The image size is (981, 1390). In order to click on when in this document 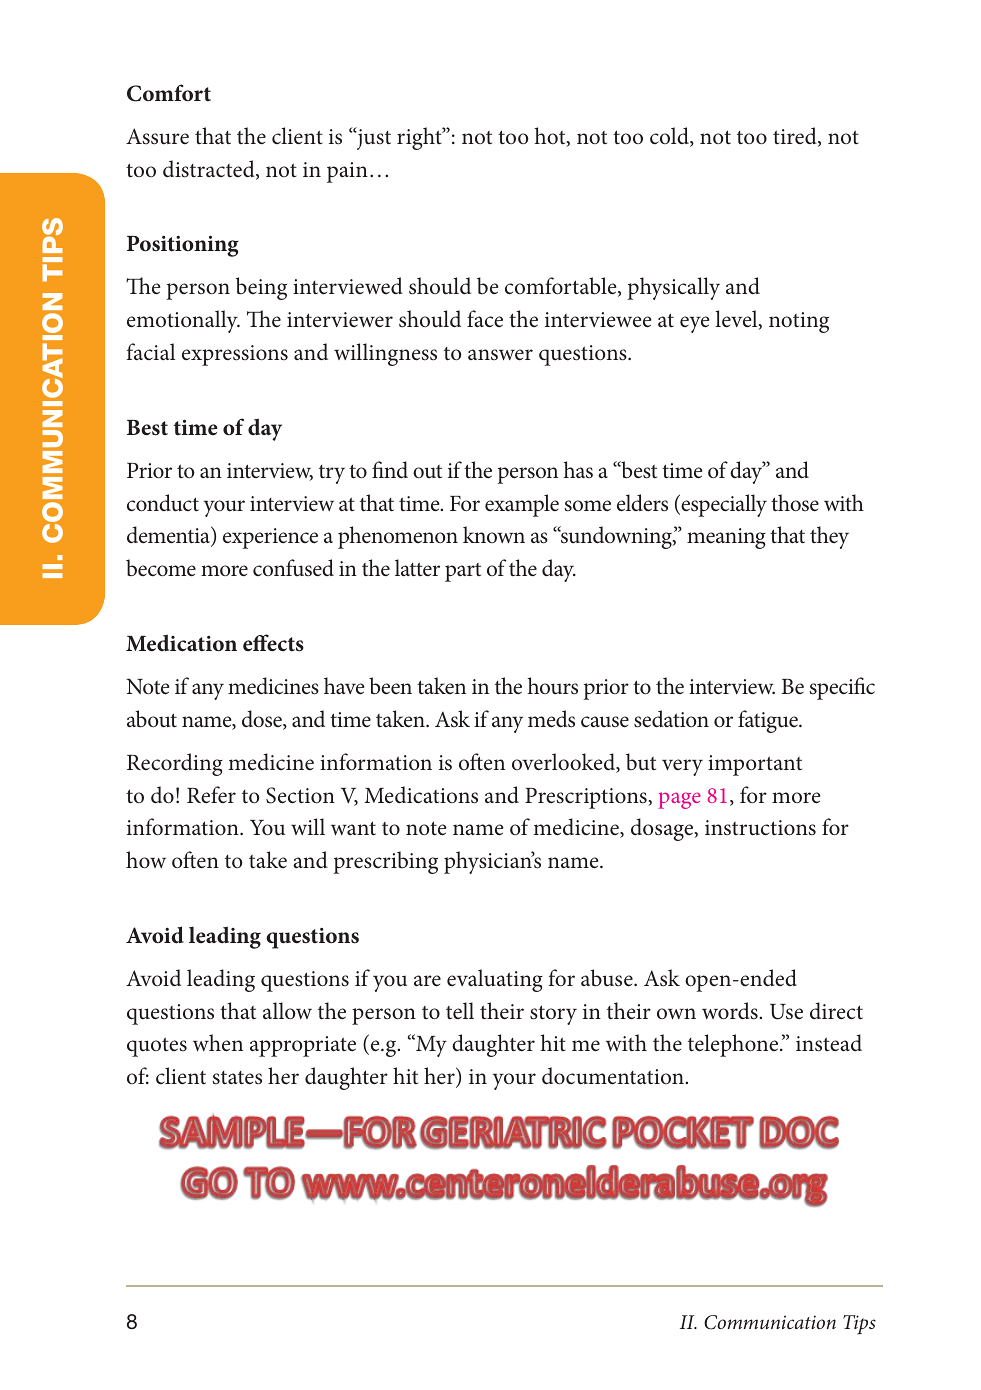, I will do `click(218, 1043)`.
